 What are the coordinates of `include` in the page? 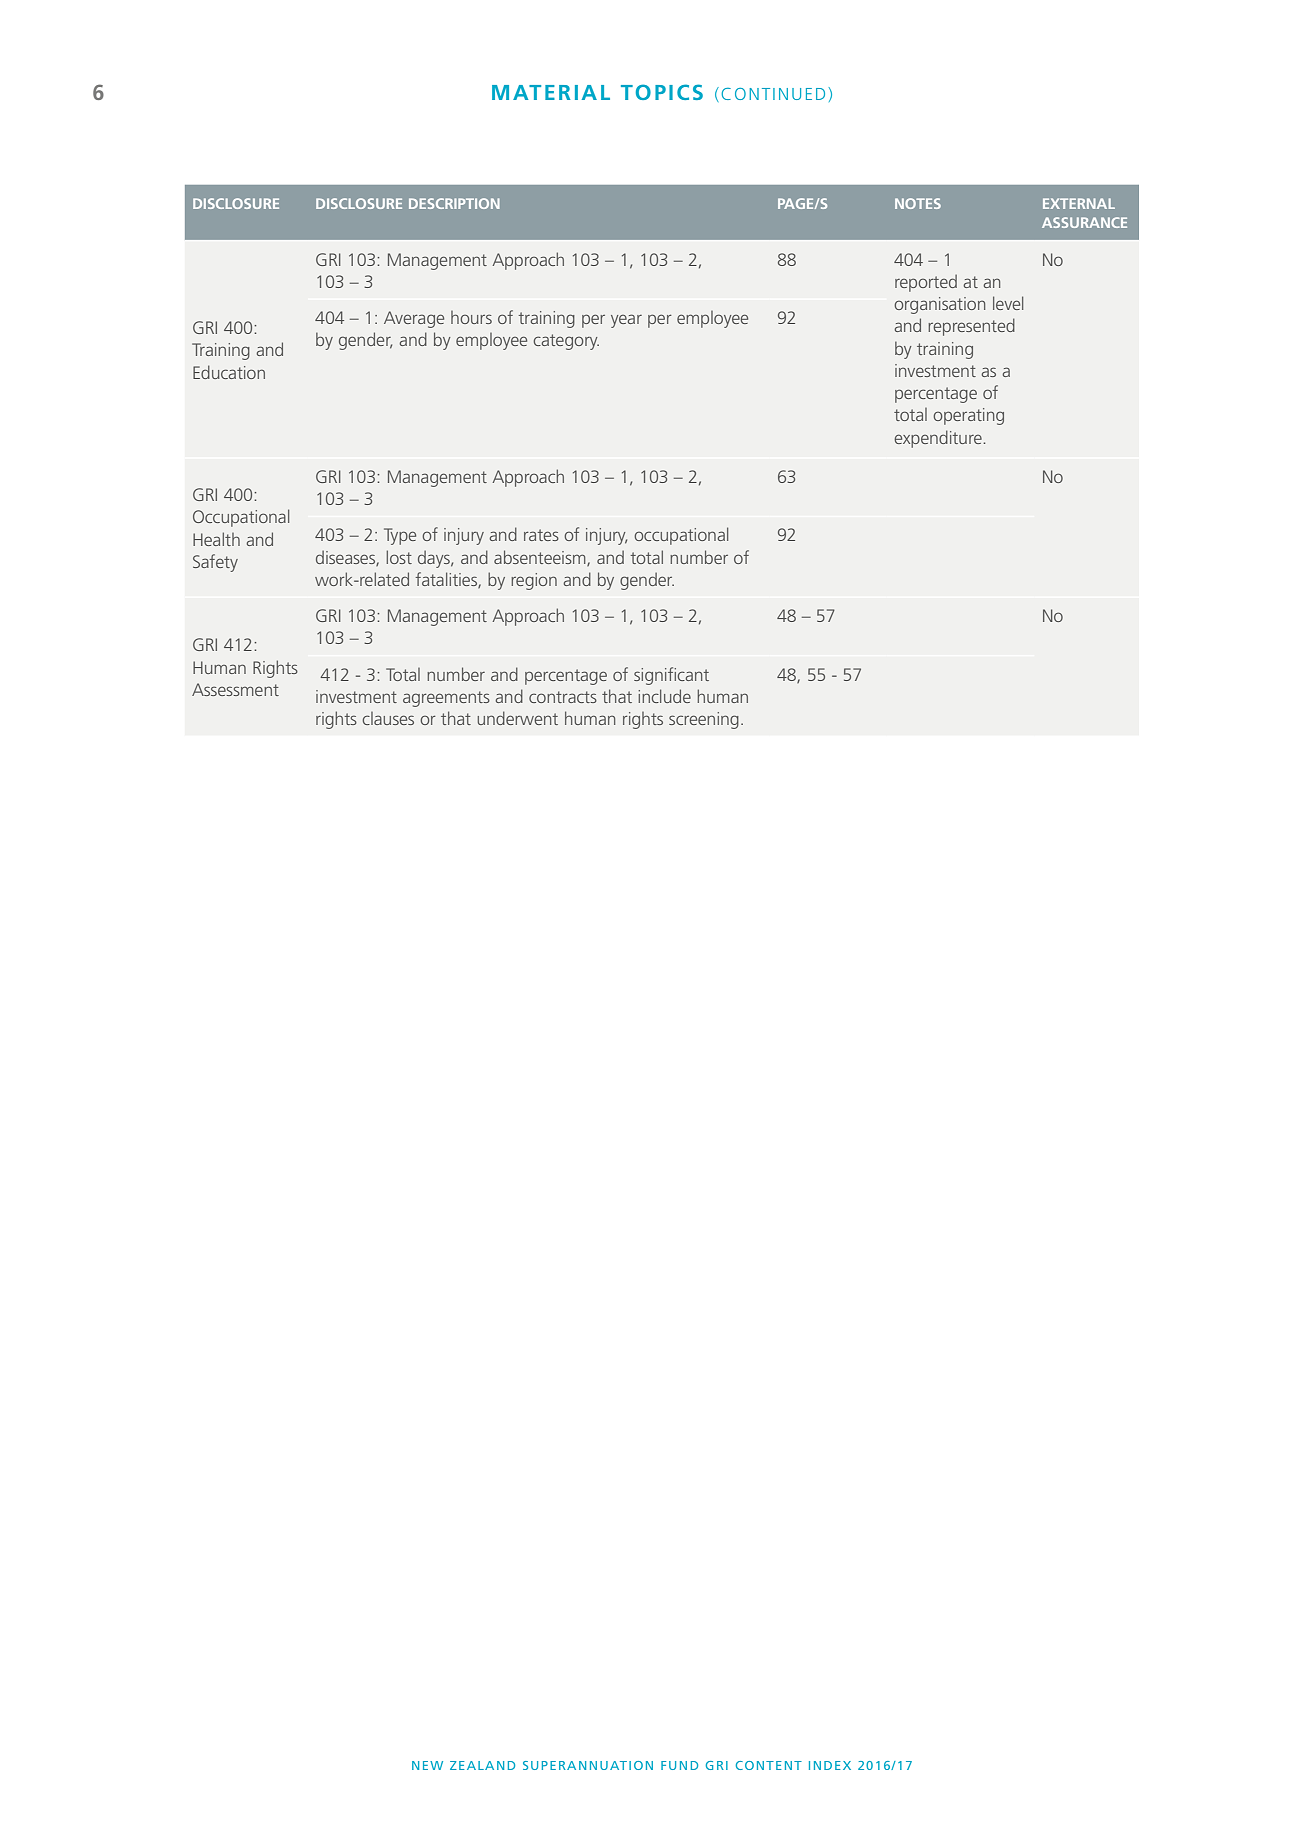 It's located at (664, 696).
